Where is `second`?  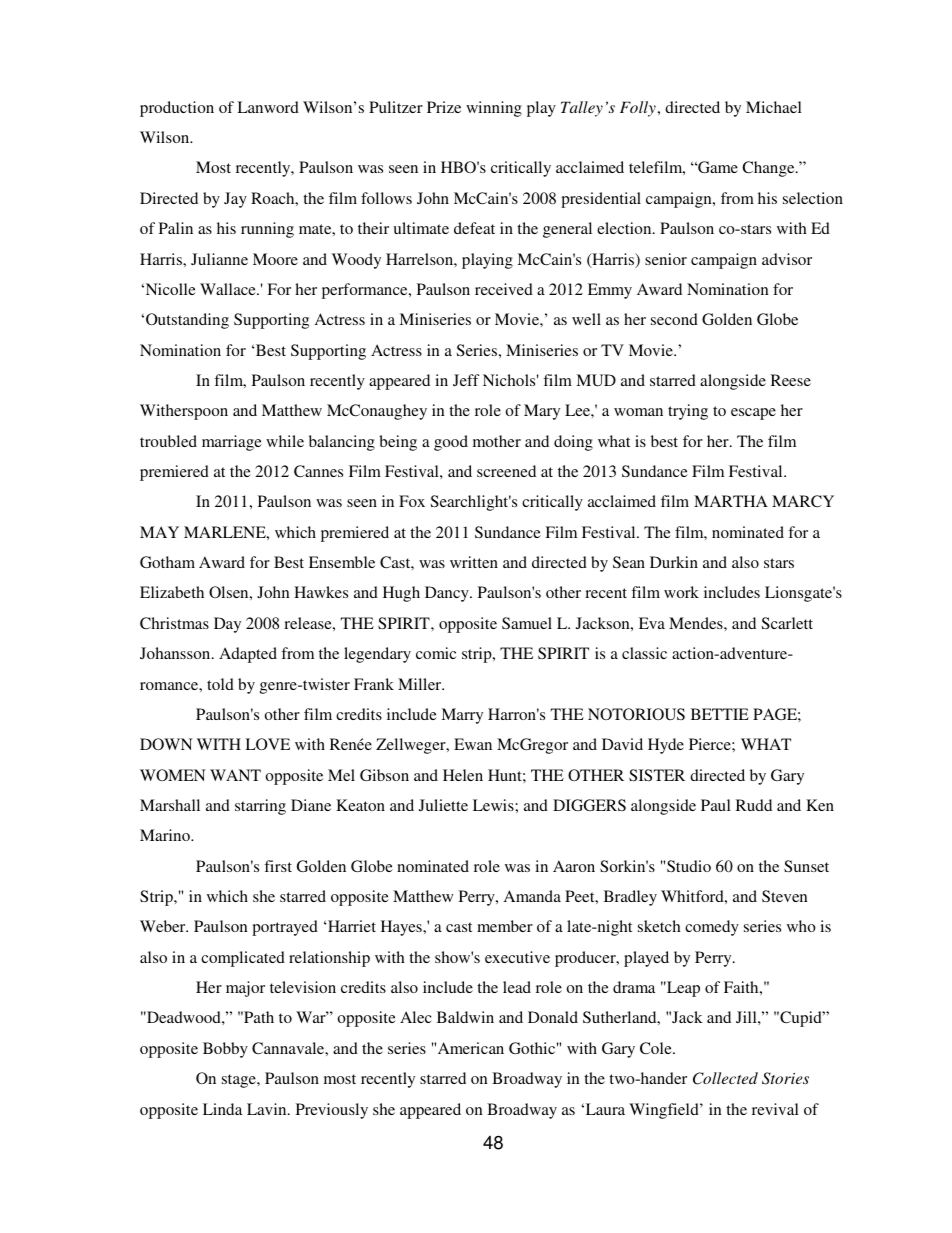
second is located at coordinates (674, 319).
